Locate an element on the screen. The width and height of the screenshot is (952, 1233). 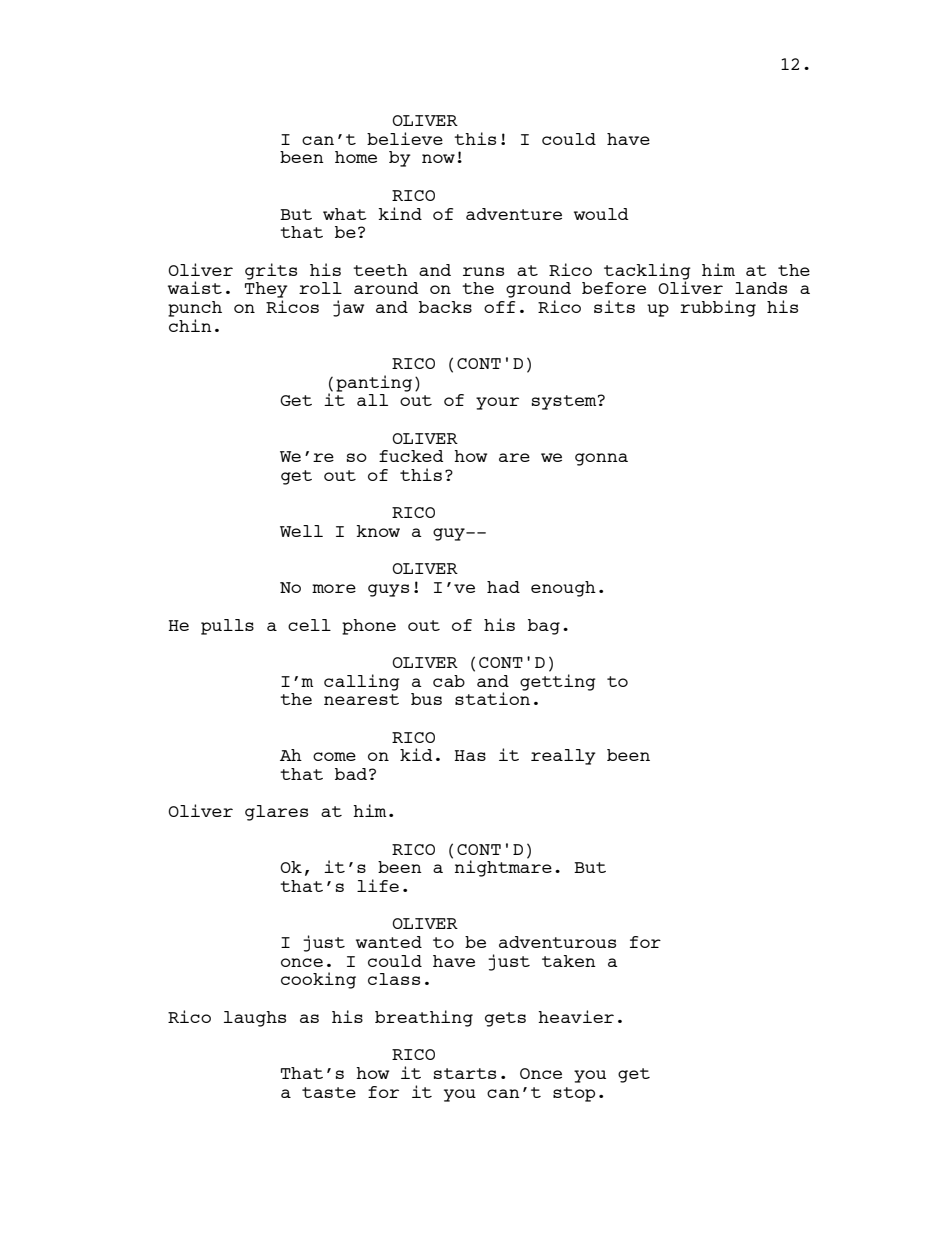
starts is located at coordinates (465, 1073).
